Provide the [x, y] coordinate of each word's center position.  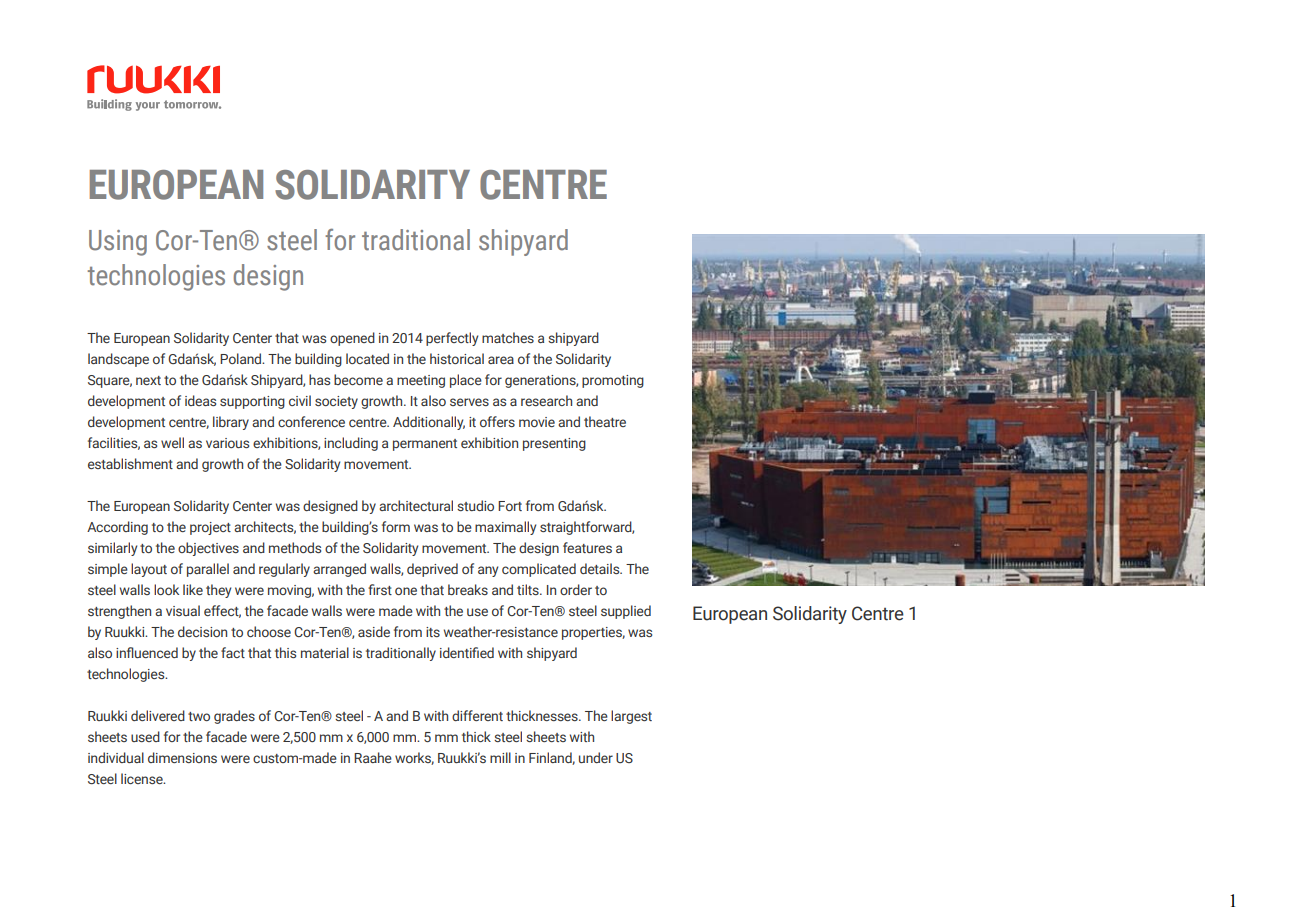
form [396, 526]
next [148, 380]
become [358, 379]
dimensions [182, 757]
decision [202, 631]
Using [118, 243]
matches [508, 337]
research [546, 400]
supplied [626, 612]
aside [374, 631]
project [210, 528]
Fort [510, 506]
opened [352, 339]
